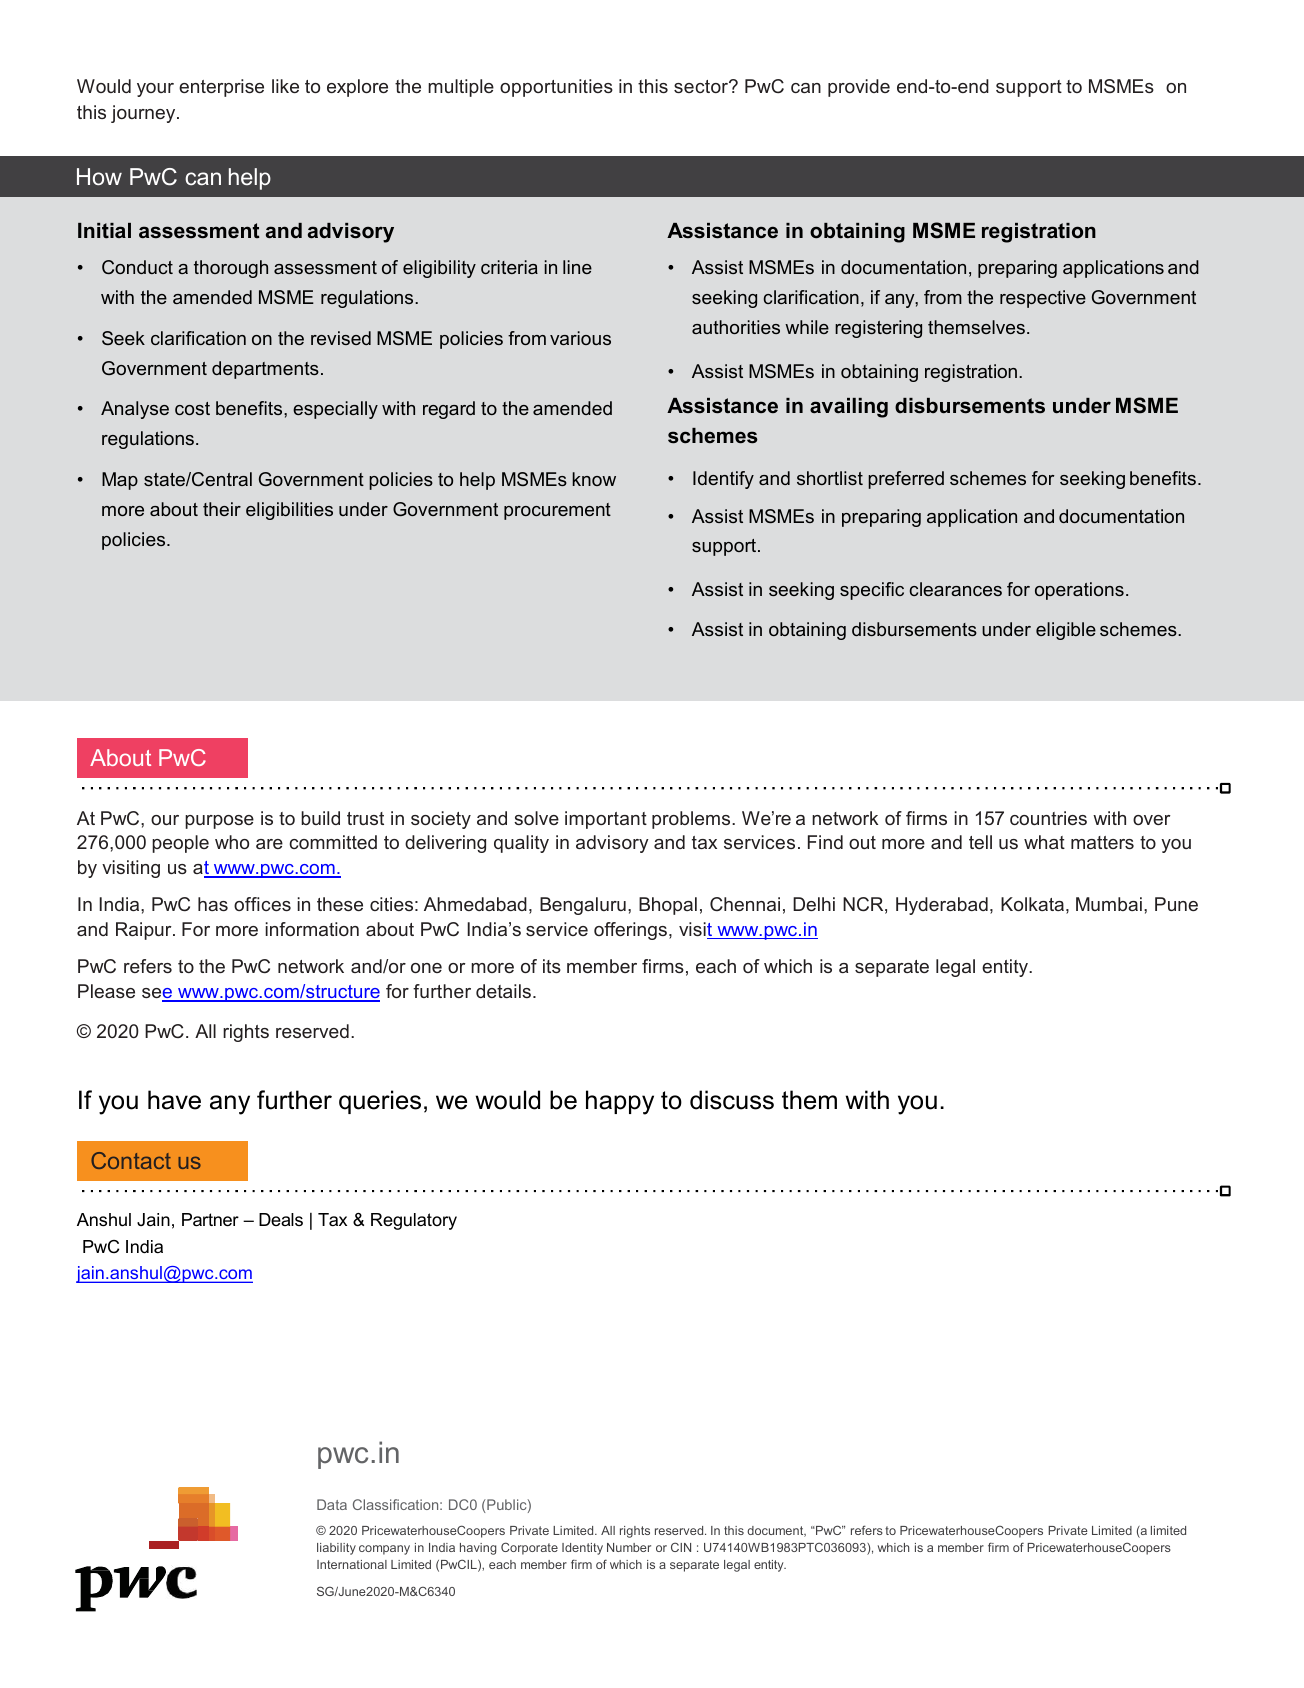 The height and width of the screenshot is (1688, 1304). Describe the element at coordinates (859, 88) in the screenshot. I see `provide` at that location.
